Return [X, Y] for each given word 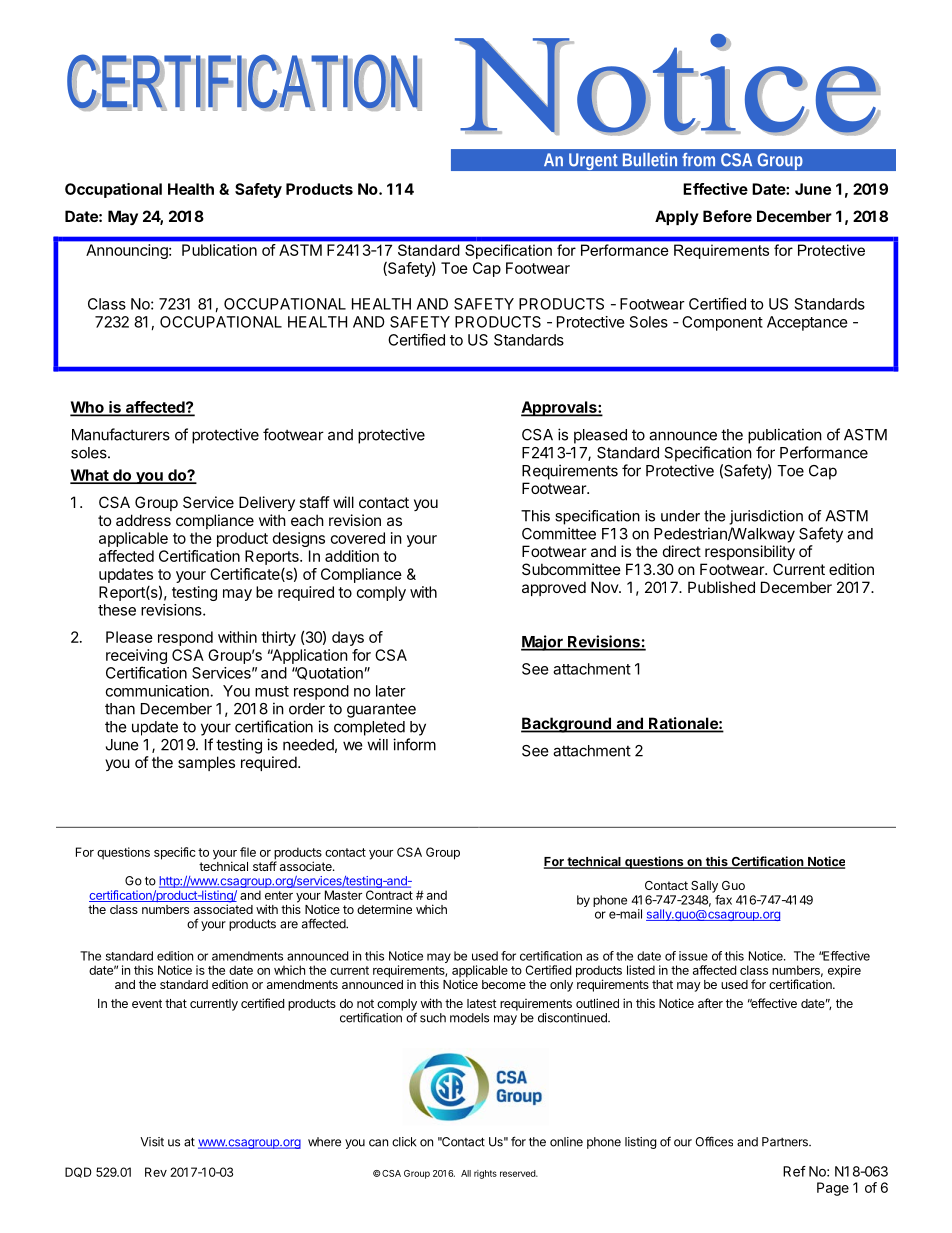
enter [279, 895]
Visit [152, 1142]
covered [358, 538]
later [391, 691]
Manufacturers [121, 434]
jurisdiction [766, 517]
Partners [786, 1142]
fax [723, 900]
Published [721, 587]
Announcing [128, 251]
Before [727, 216]
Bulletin [650, 160]
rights [485, 1174]
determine [384, 909]
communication [157, 691]
